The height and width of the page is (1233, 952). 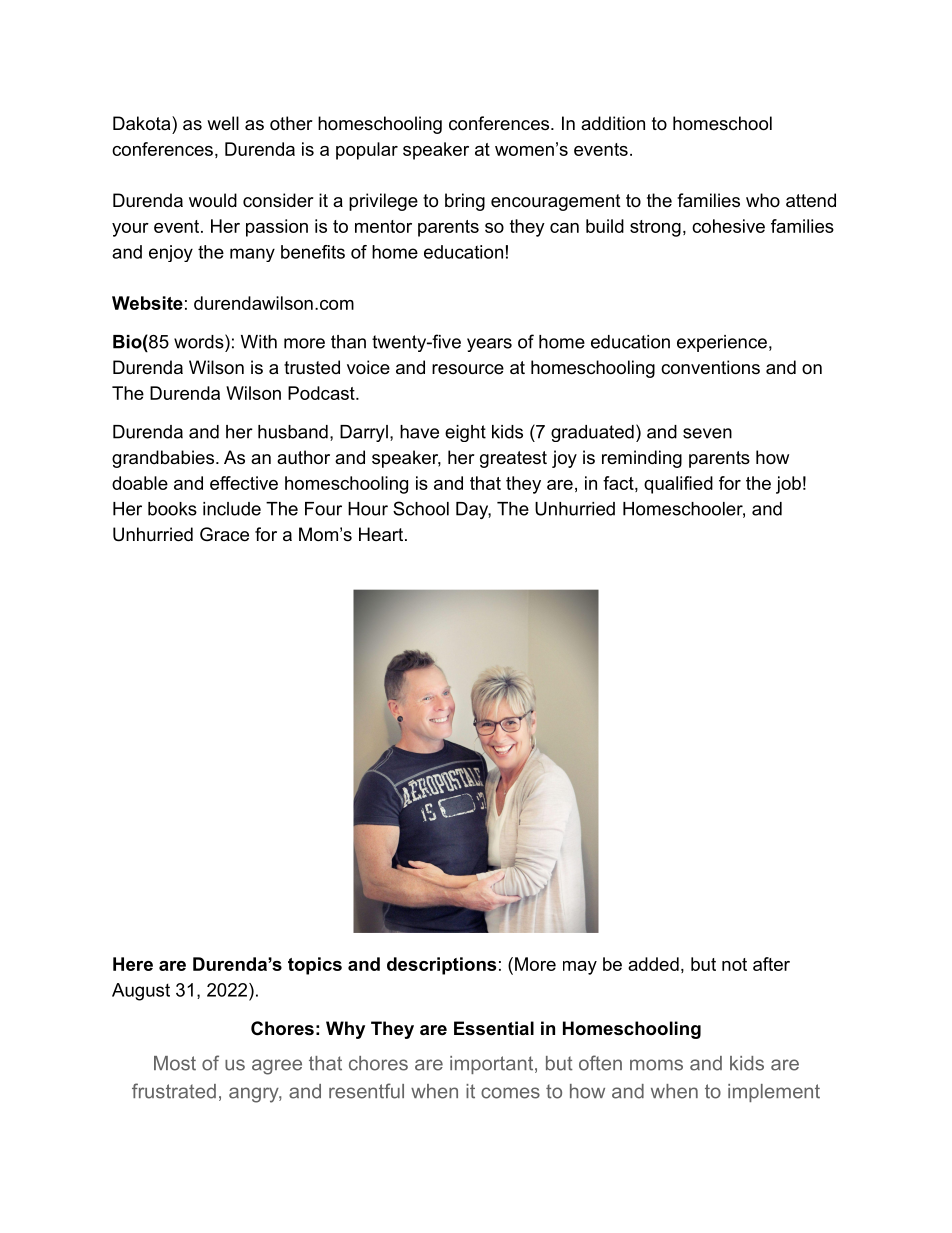 What do you see at coordinates (763, 200) in the page?
I see `who` at bounding box center [763, 200].
